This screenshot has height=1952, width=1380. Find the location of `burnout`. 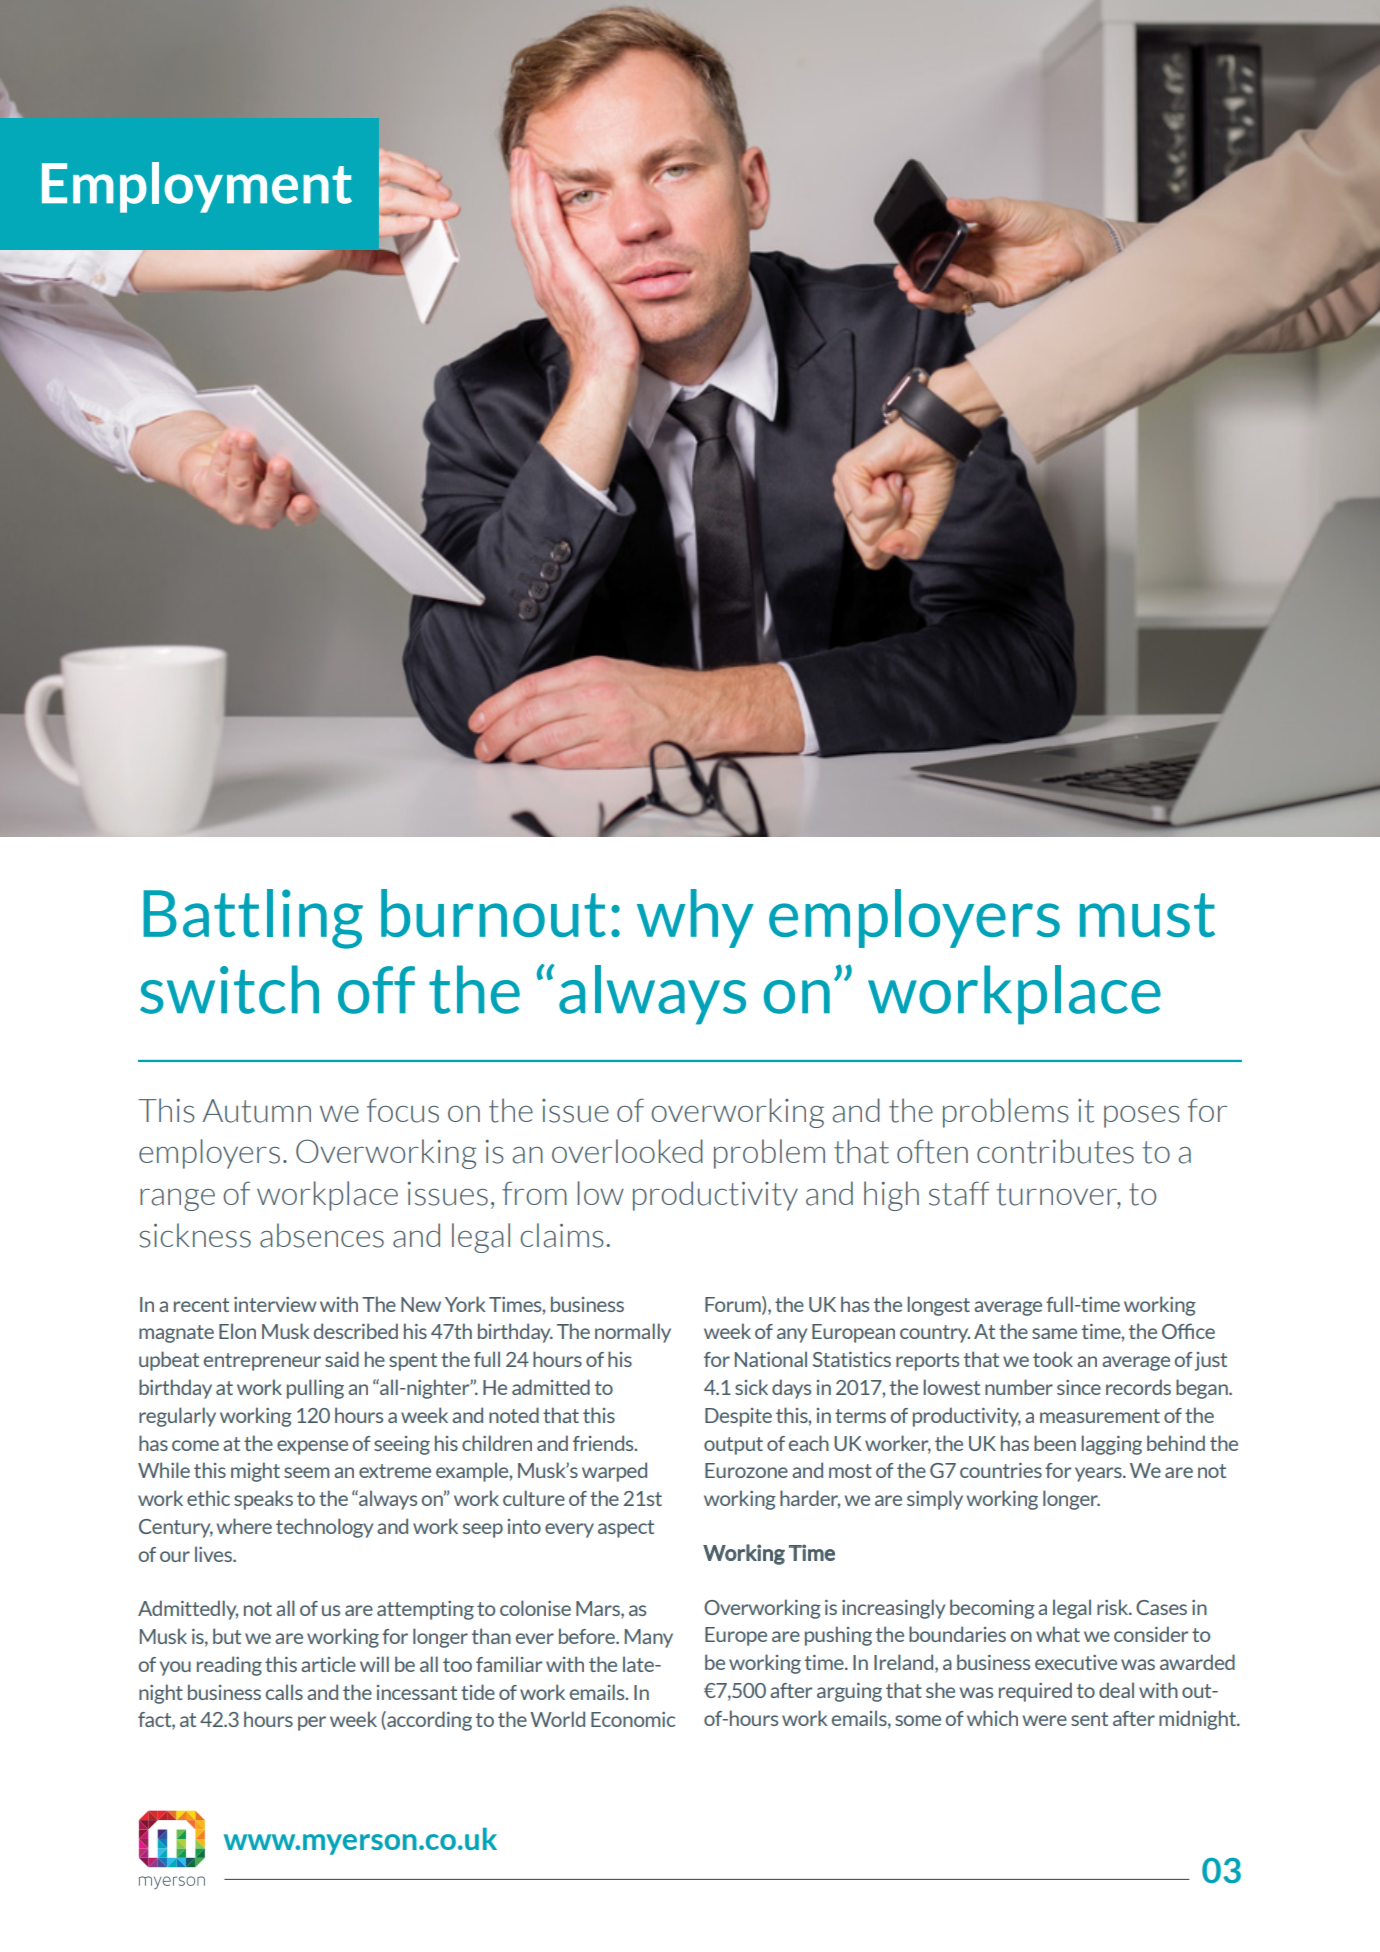

burnout is located at coordinates (493, 913).
